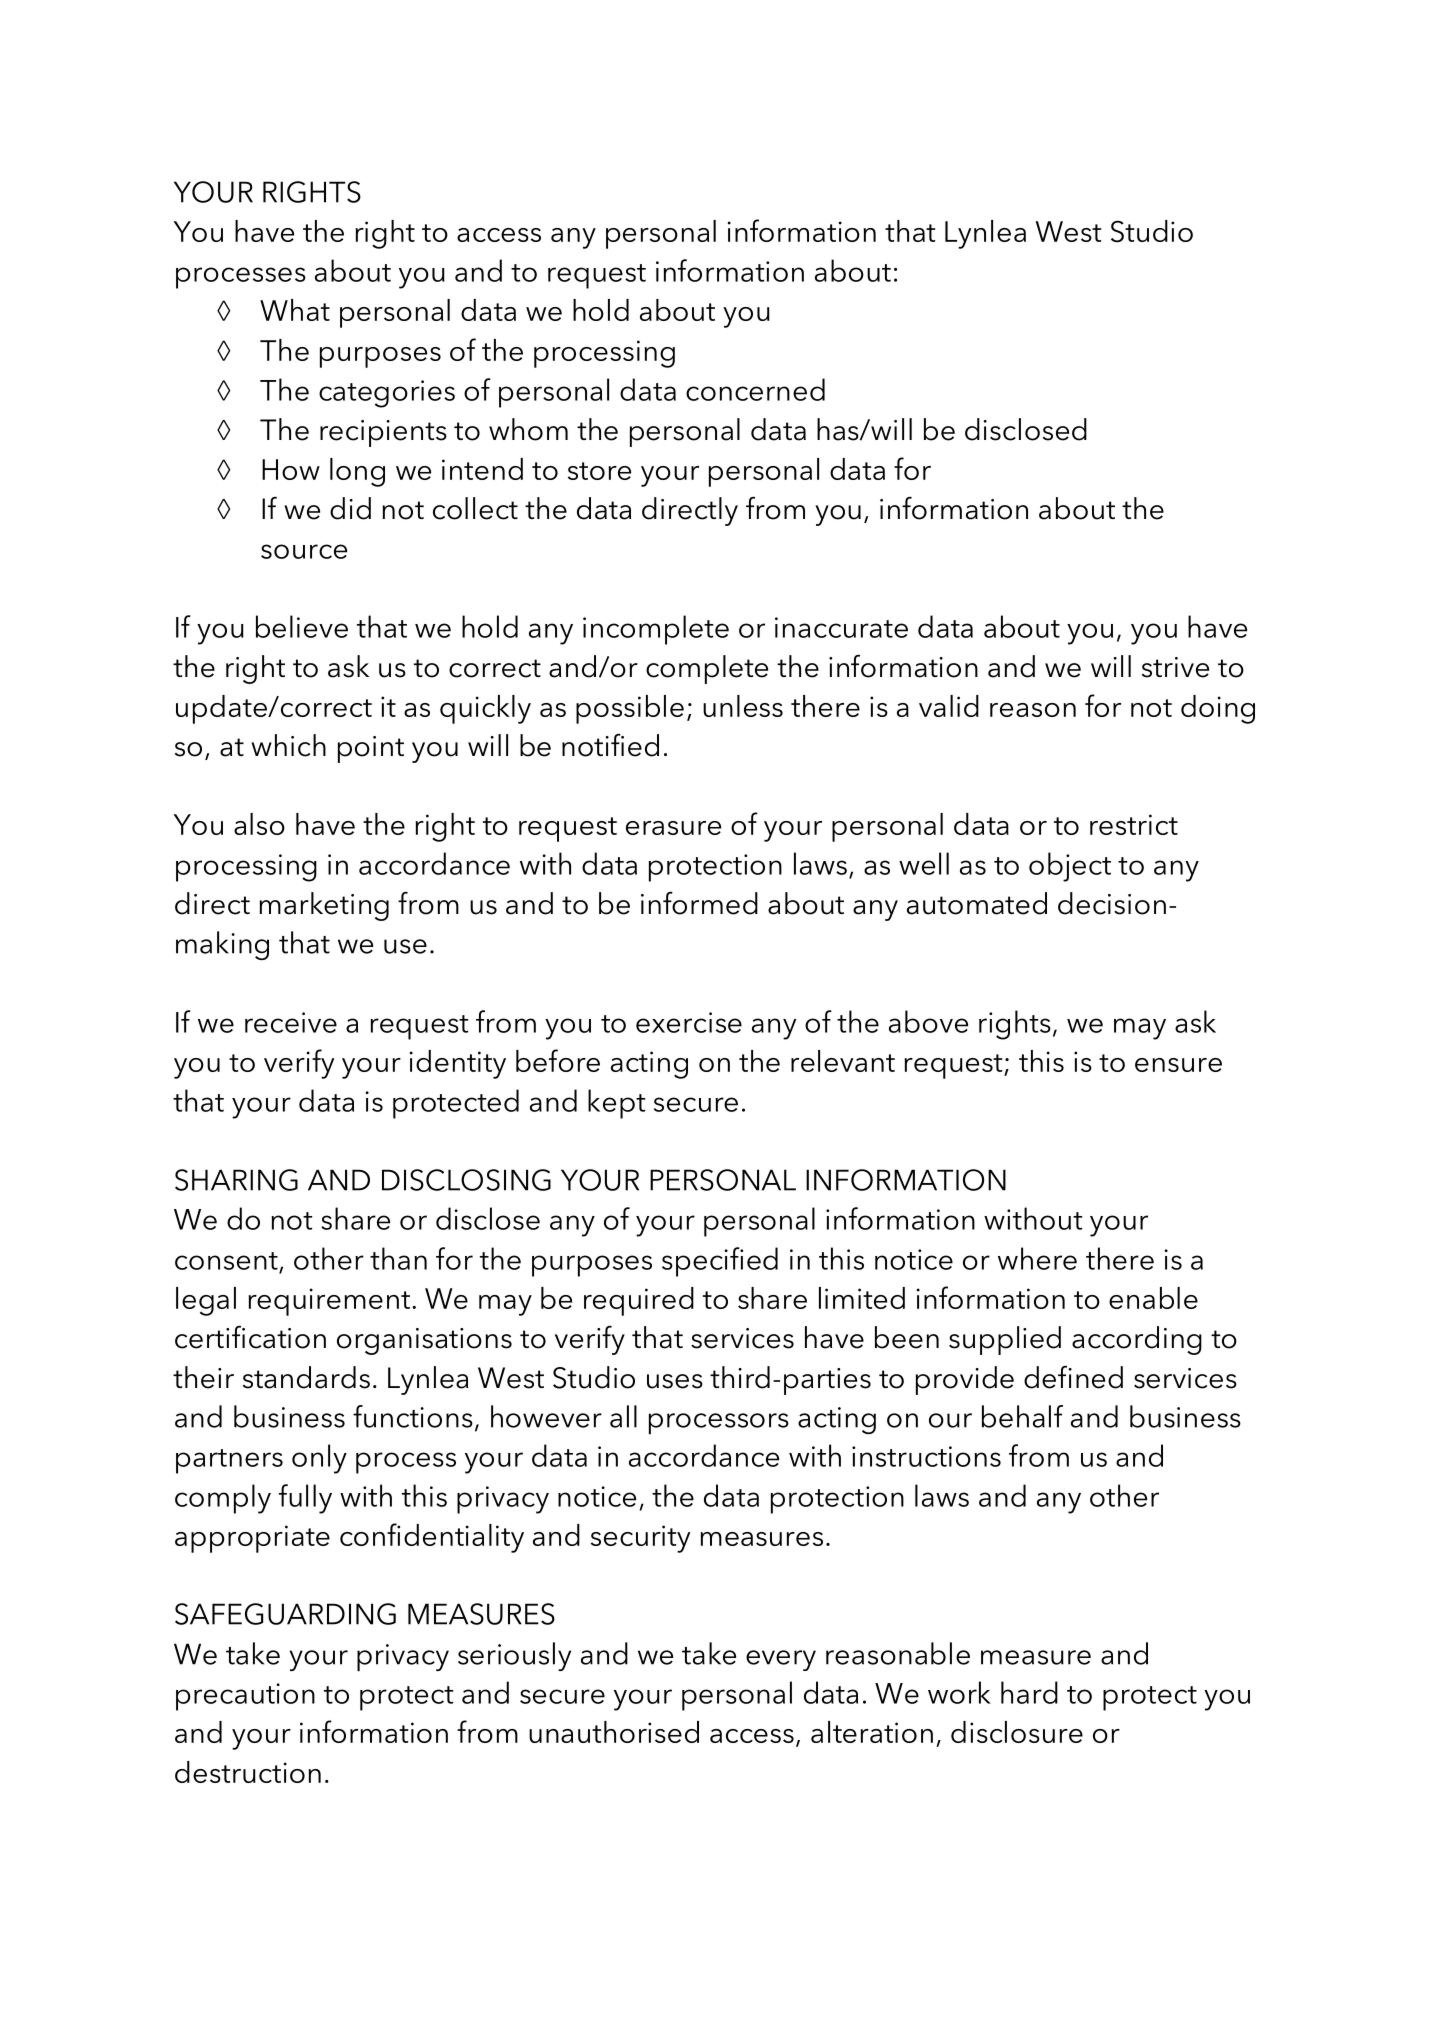 Image resolution: width=1433 pixels, height=2028 pixels. Describe the element at coordinates (245, 1697) in the document. I see `precaution` at that location.
